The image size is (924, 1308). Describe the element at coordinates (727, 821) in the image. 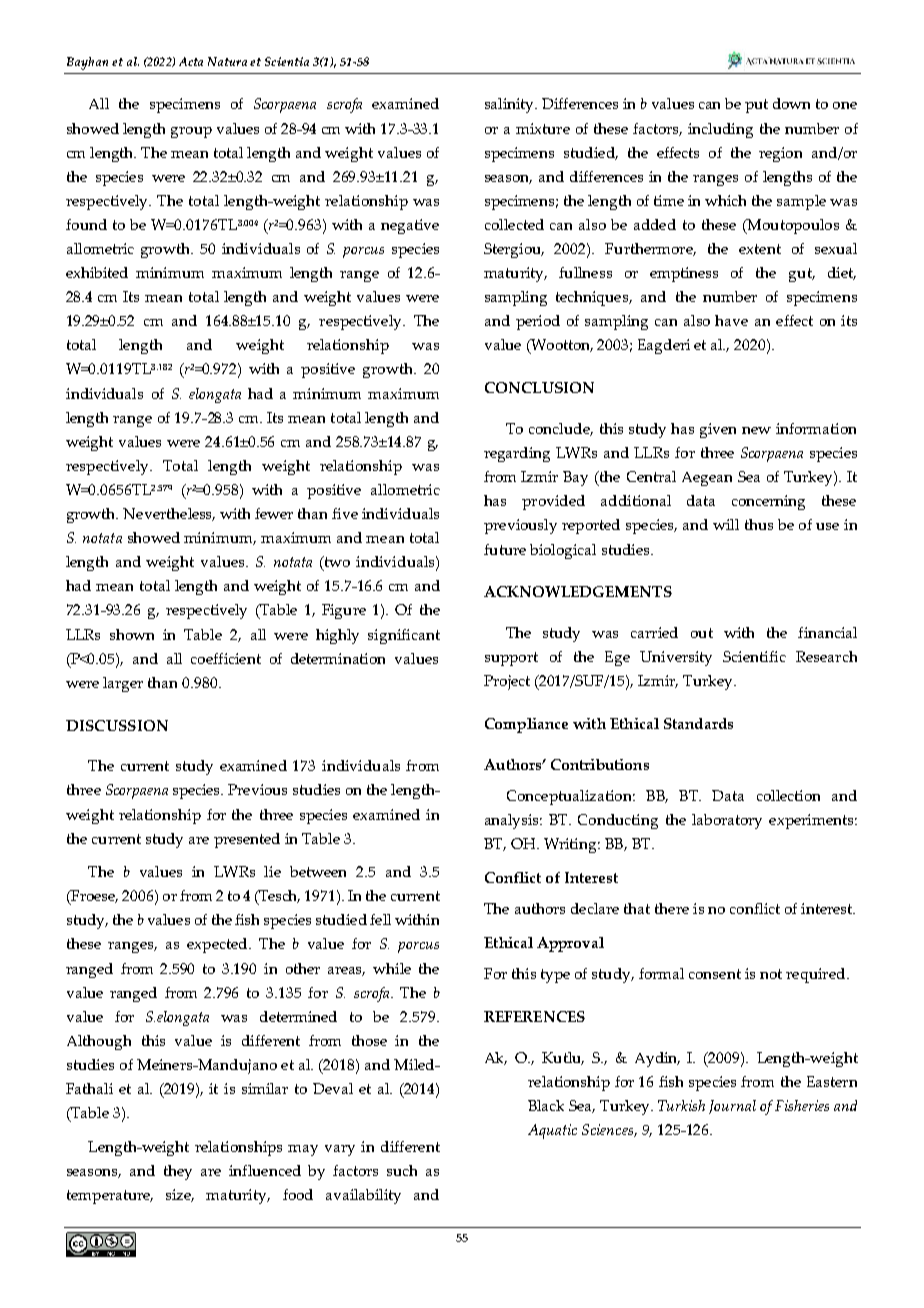

I see `laboratory` at that location.
